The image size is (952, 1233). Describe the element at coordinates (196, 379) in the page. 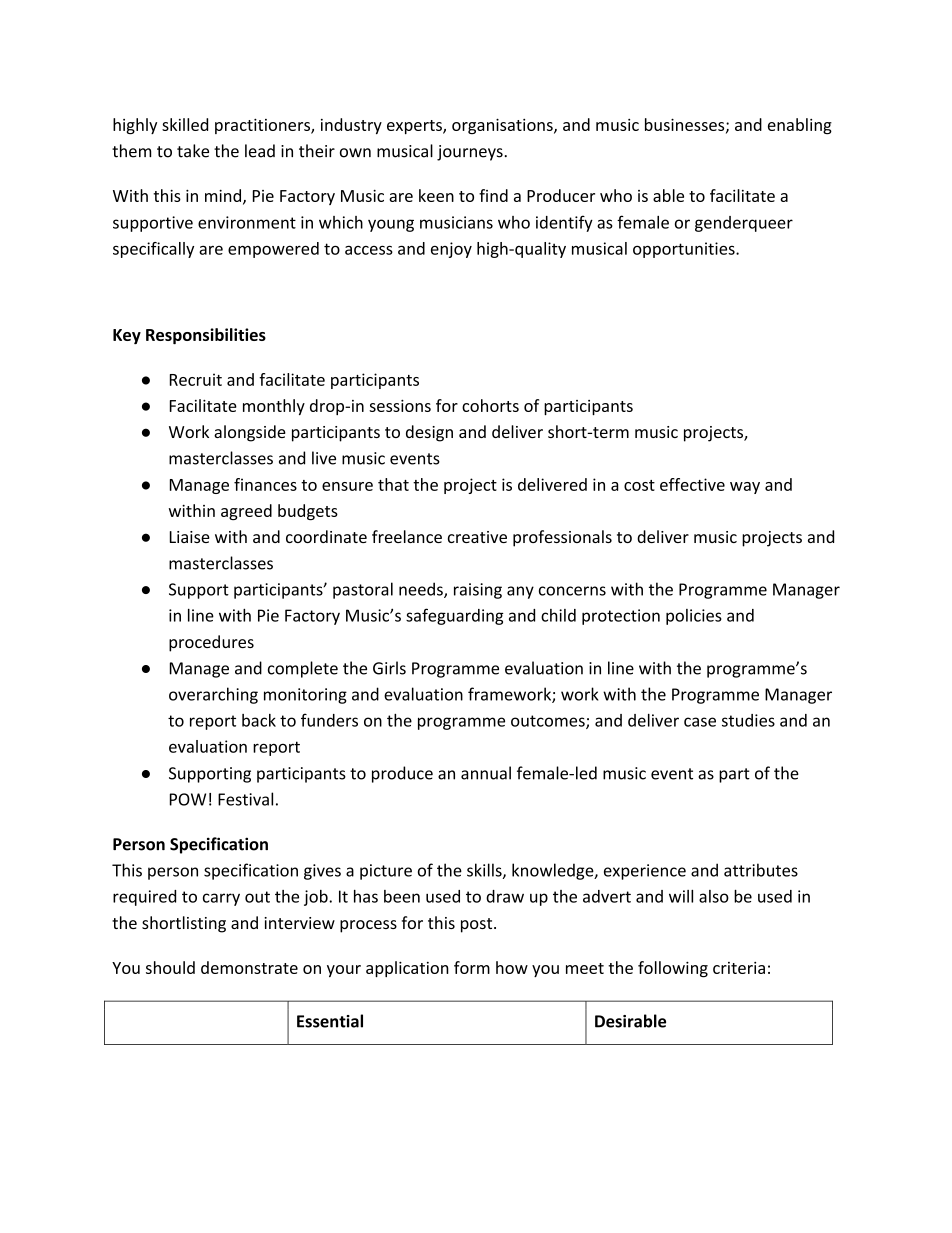

I see `Recruit` at that location.
